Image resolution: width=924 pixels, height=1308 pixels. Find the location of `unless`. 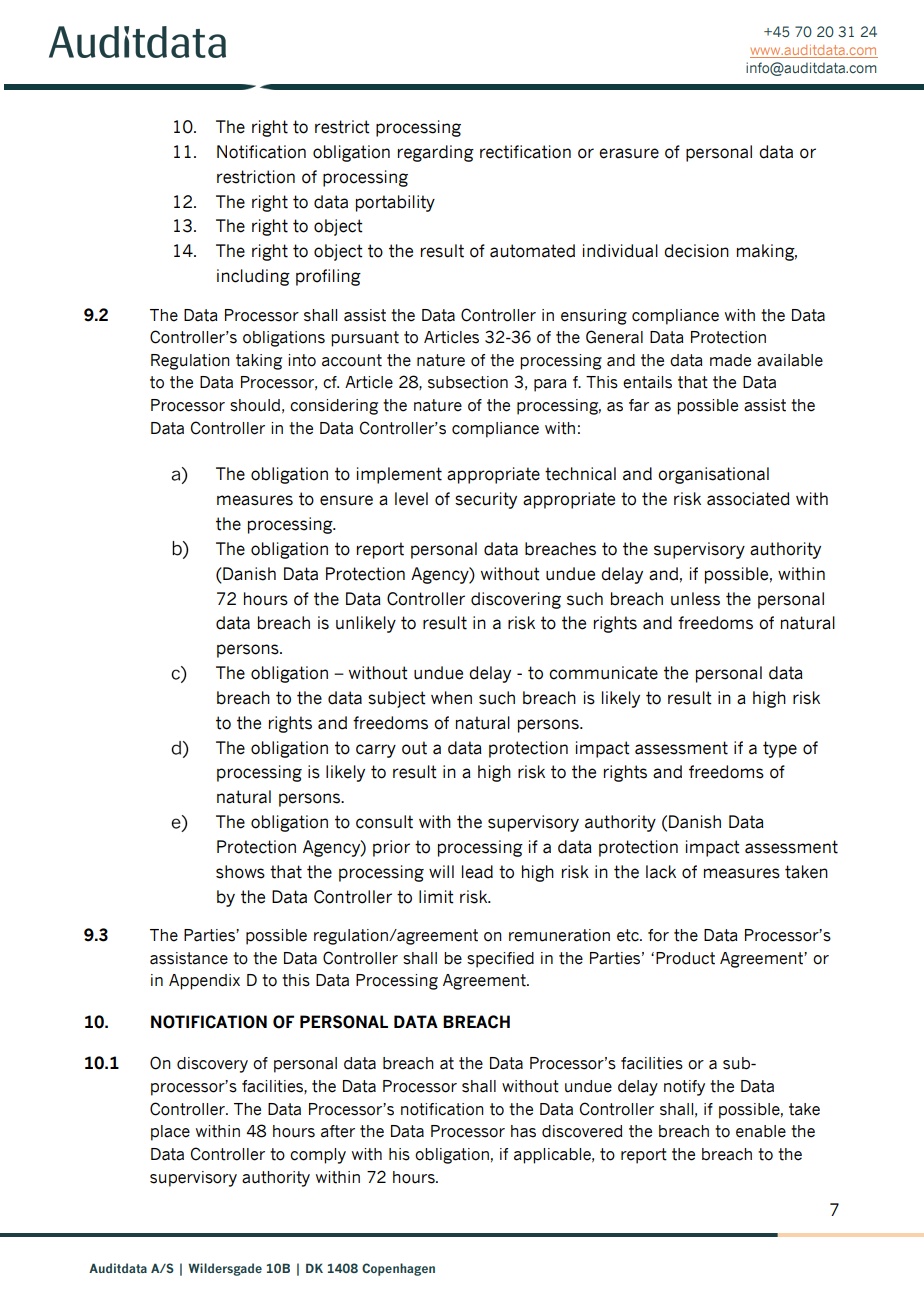

unless is located at coordinates (695, 599).
